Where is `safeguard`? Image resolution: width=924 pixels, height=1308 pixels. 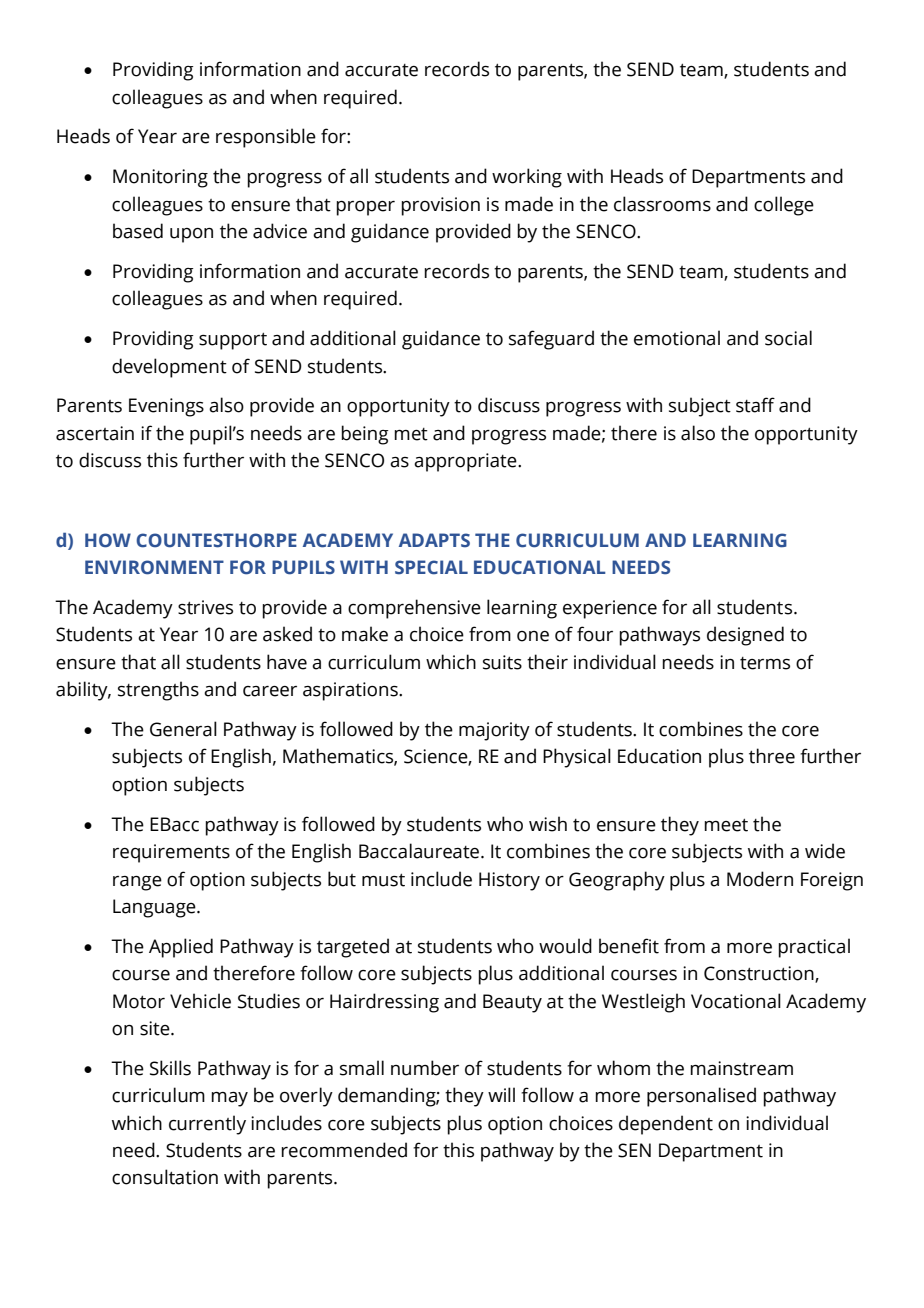 safeguard is located at coordinates (551, 340).
